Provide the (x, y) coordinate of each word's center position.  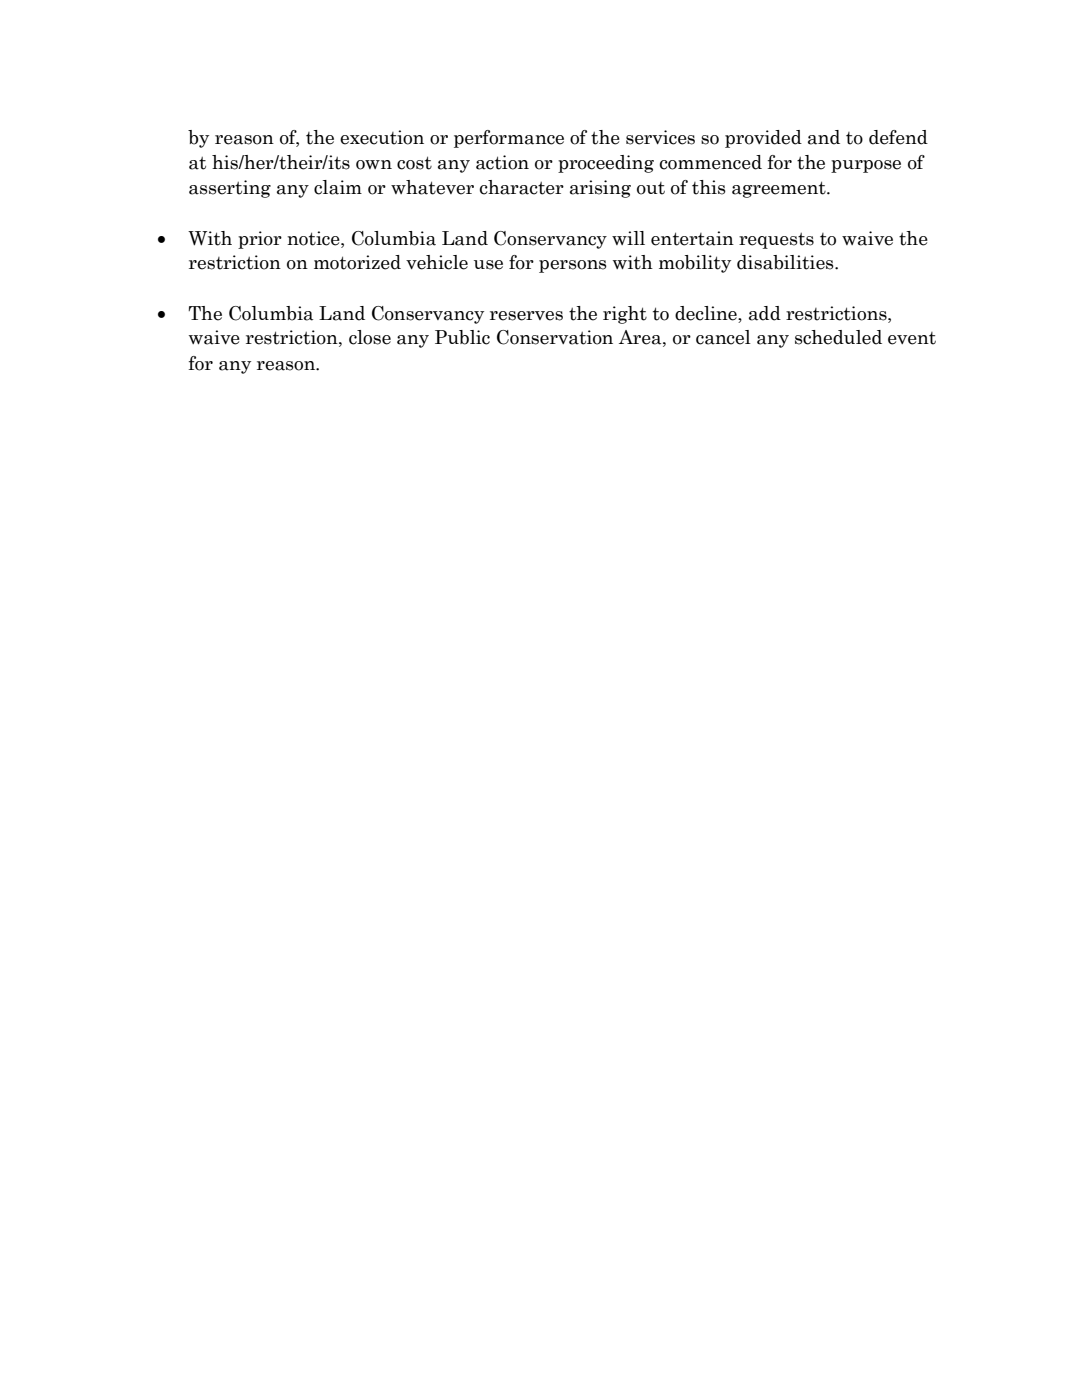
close (370, 337)
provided (763, 139)
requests (776, 241)
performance (509, 139)
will (628, 238)
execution (382, 137)
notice (314, 238)
